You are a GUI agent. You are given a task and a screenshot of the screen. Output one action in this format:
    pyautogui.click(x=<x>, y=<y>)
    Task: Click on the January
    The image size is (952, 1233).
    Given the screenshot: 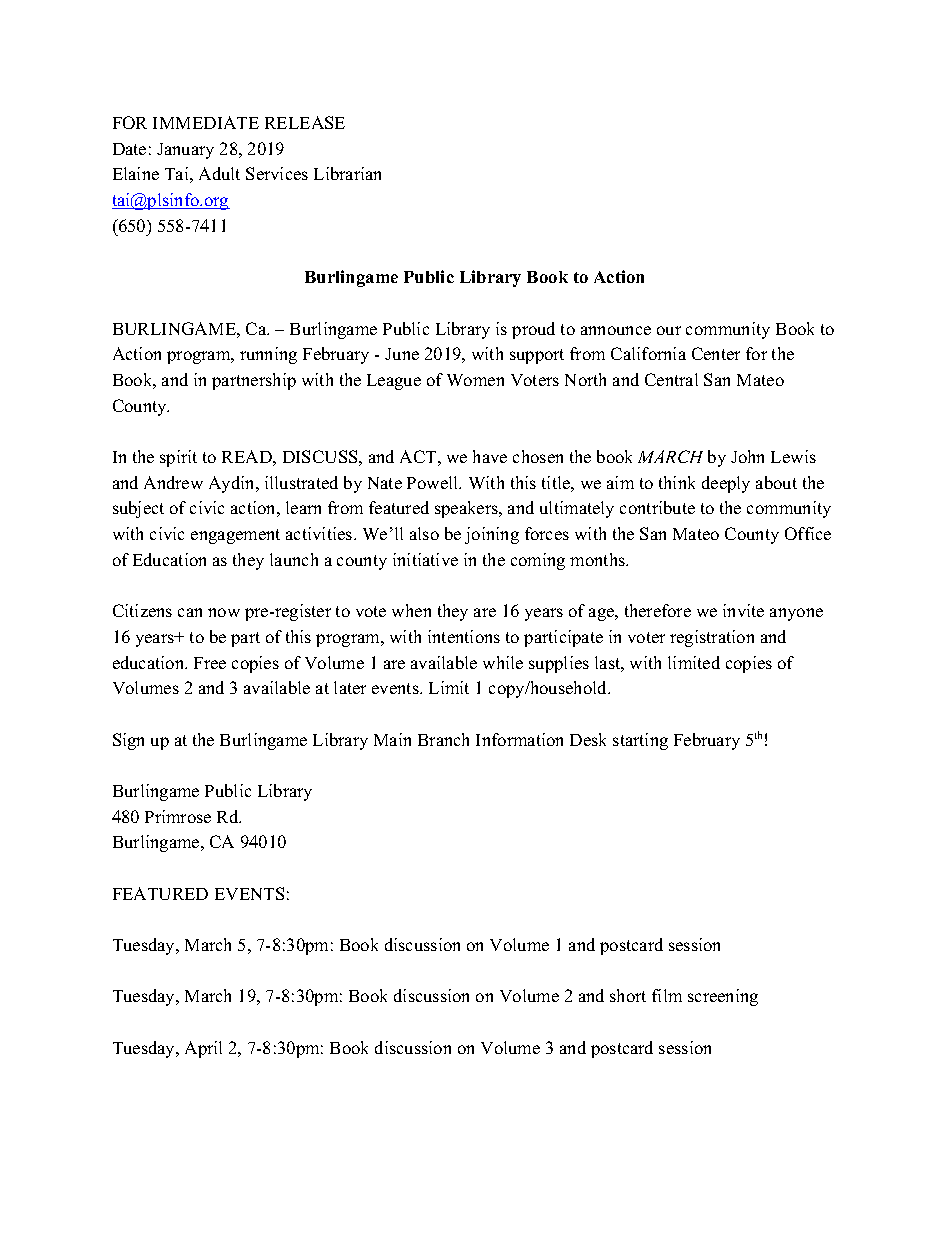 What is the action you would take?
    pyautogui.click(x=185, y=151)
